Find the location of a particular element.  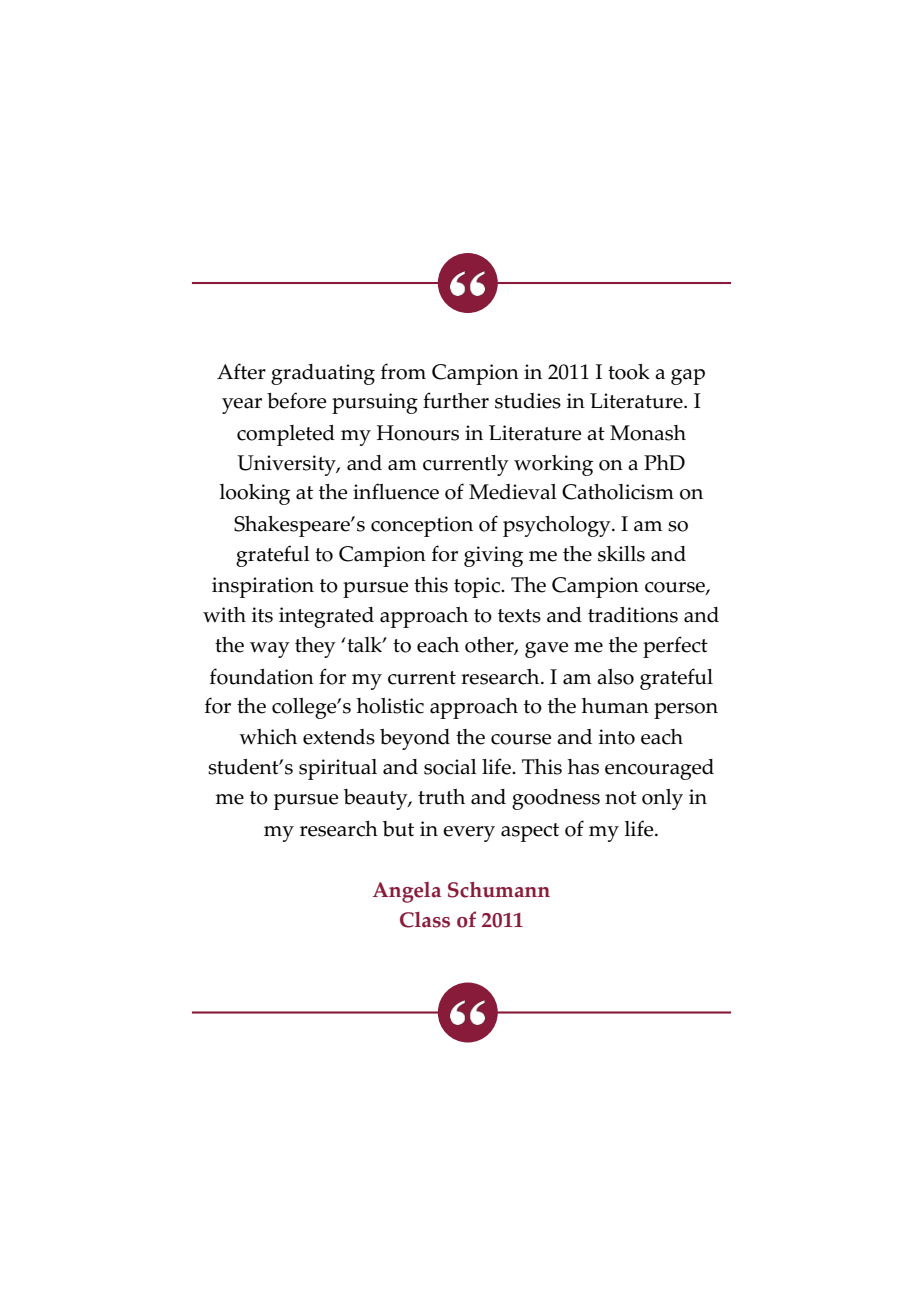

into is located at coordinates (617, 737).
